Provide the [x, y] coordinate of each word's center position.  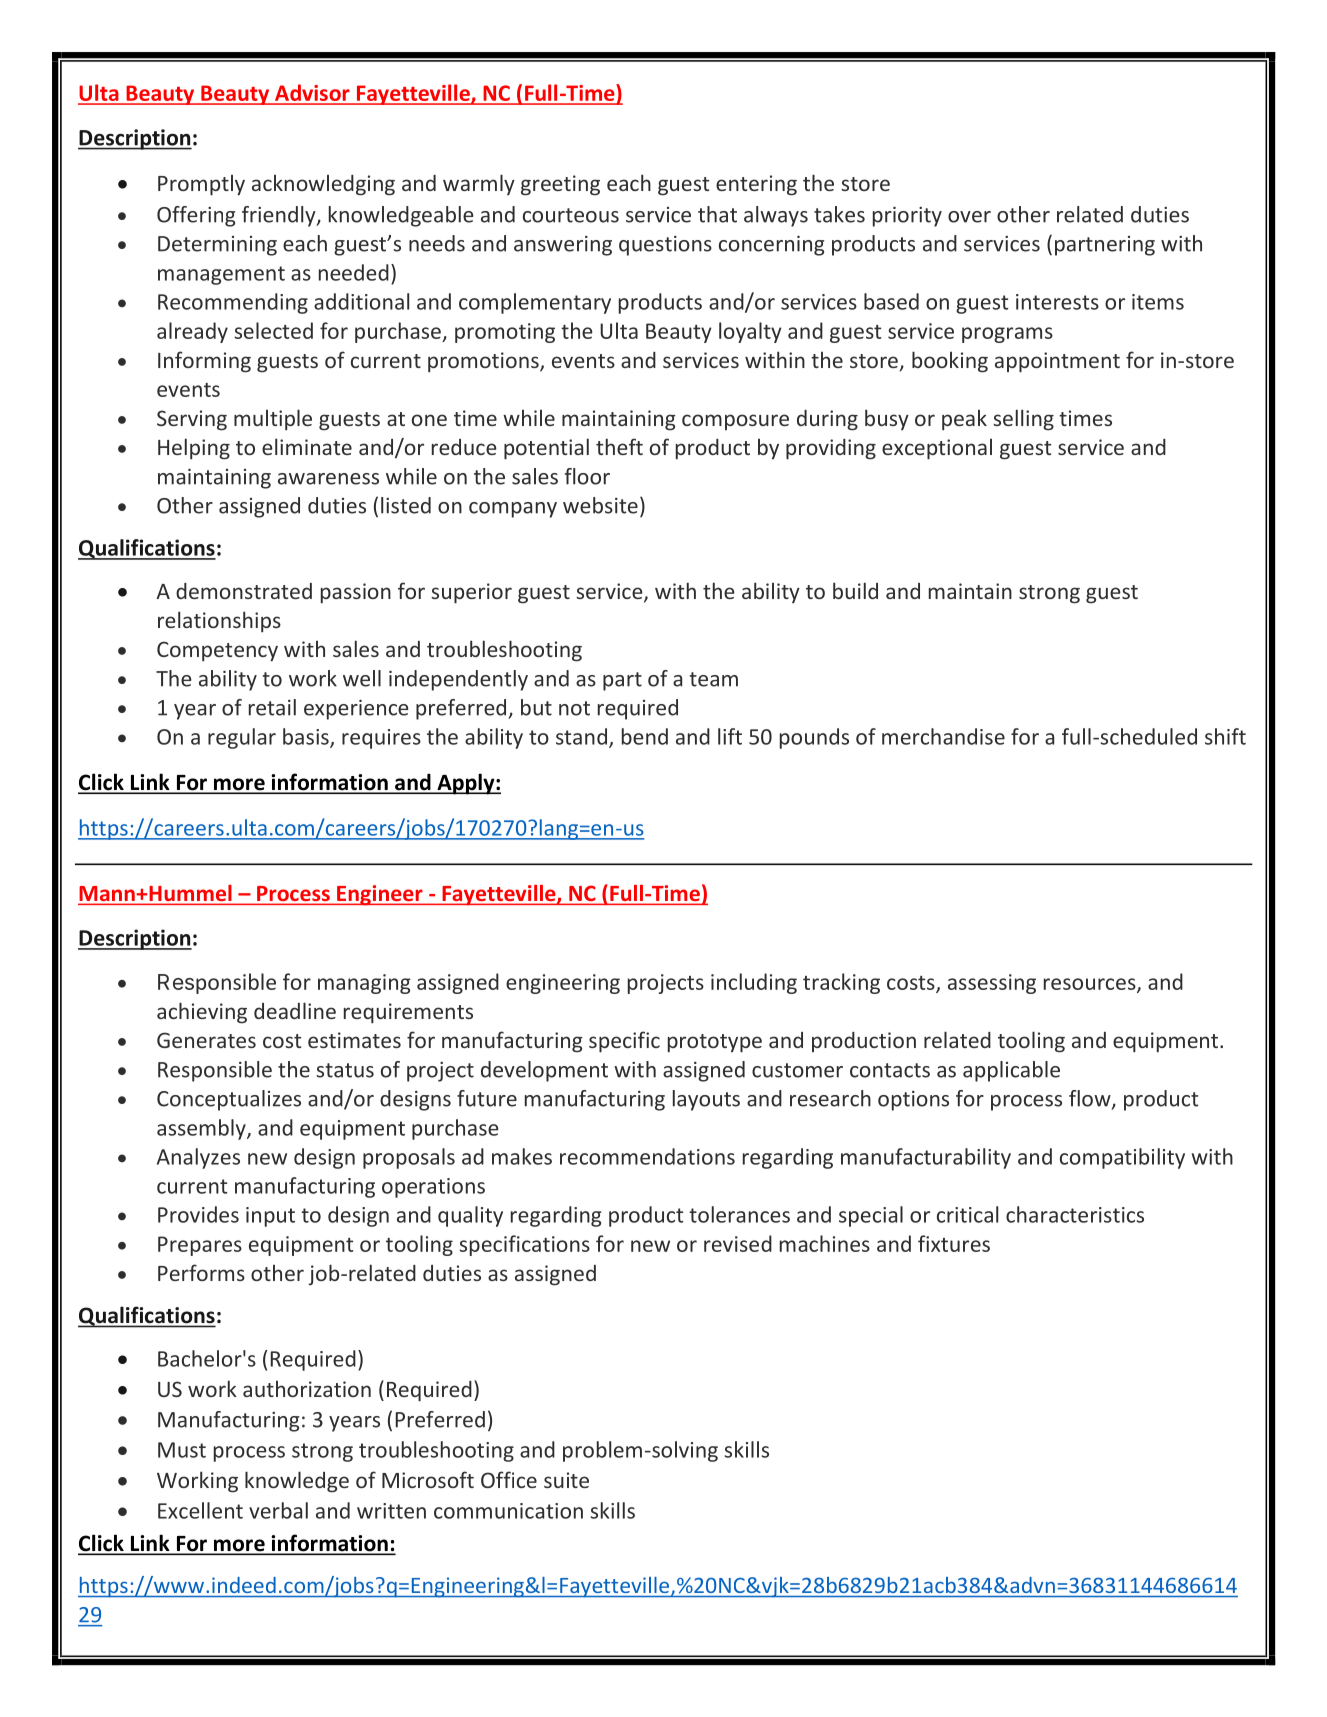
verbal [278, 1510]
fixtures [954, 1243]
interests [1057, 302]
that [717, 214]
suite [566, 1480]
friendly [280, 216]
